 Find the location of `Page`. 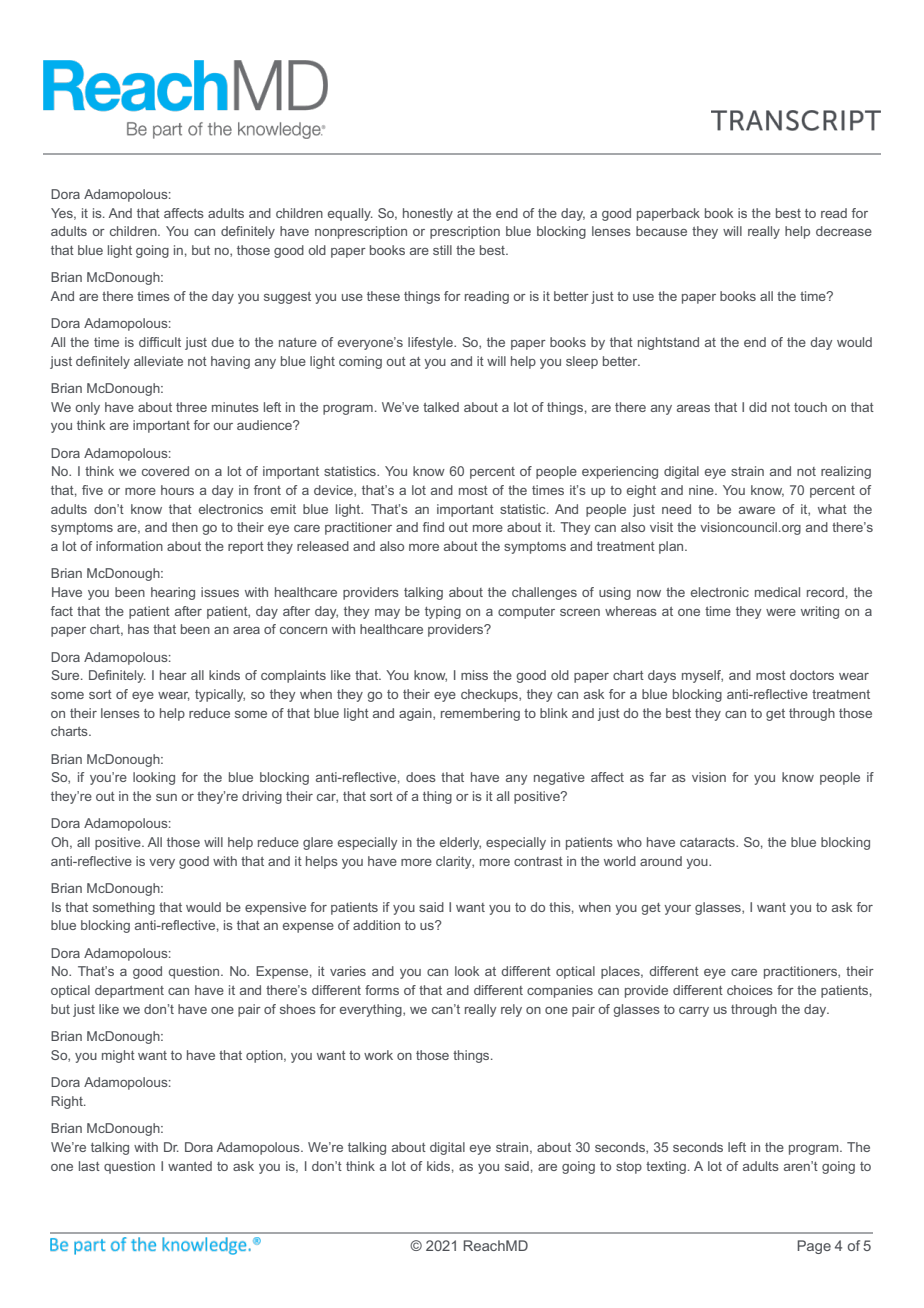

Page is located at coordinates (814, 1247).
